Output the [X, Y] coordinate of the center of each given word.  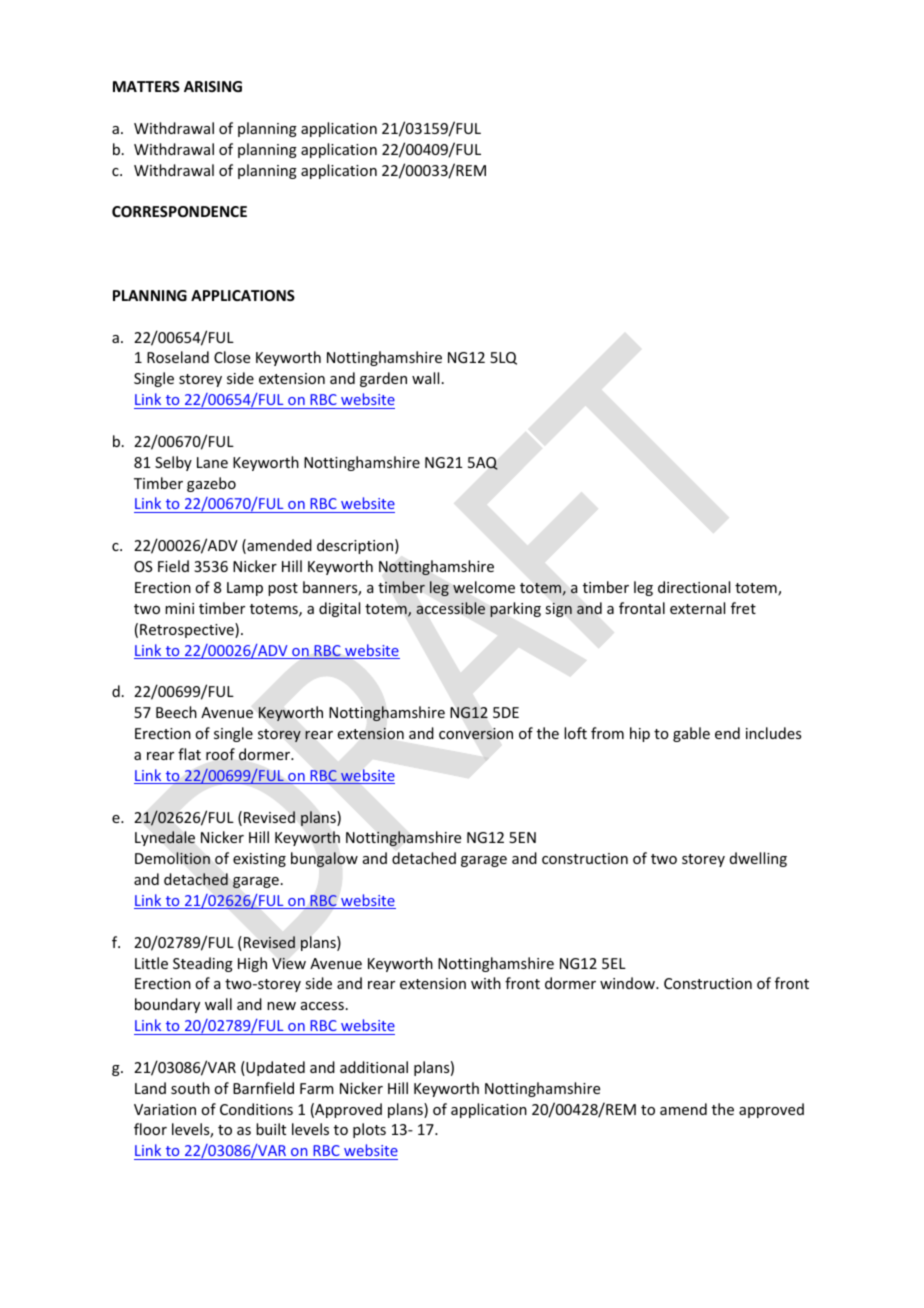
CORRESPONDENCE [179, 211]
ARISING [213, 86]
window [628, 983]
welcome [484, 587]
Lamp [245, 589]
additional [374, 1067]
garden [383, 379]
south [190, 1088]
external [697, 608]
